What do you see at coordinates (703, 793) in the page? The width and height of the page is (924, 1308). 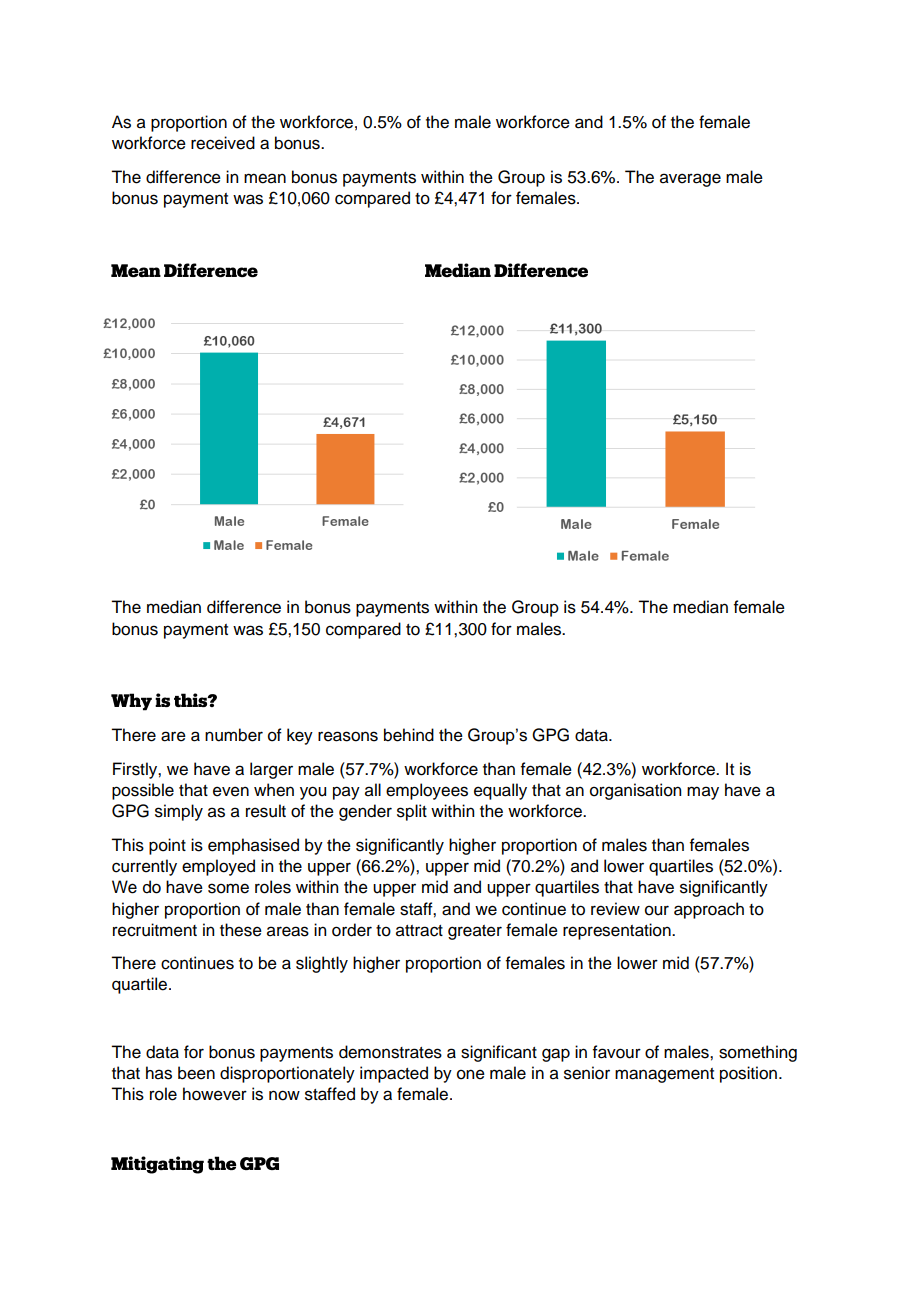 I see `may` at bounding box center [703, 793].
